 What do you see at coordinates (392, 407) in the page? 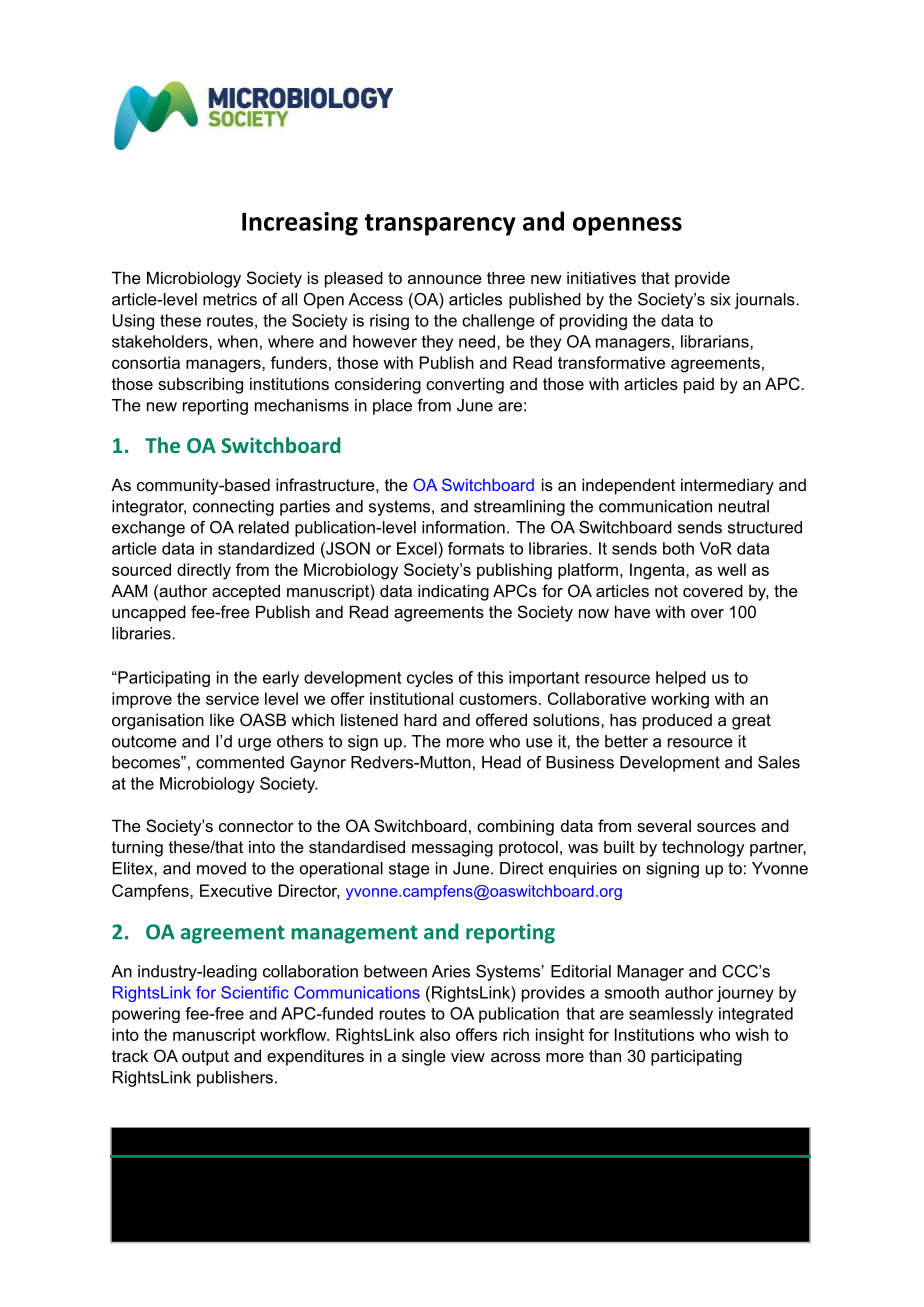
I see `place` at bounding box center [392, 407].
